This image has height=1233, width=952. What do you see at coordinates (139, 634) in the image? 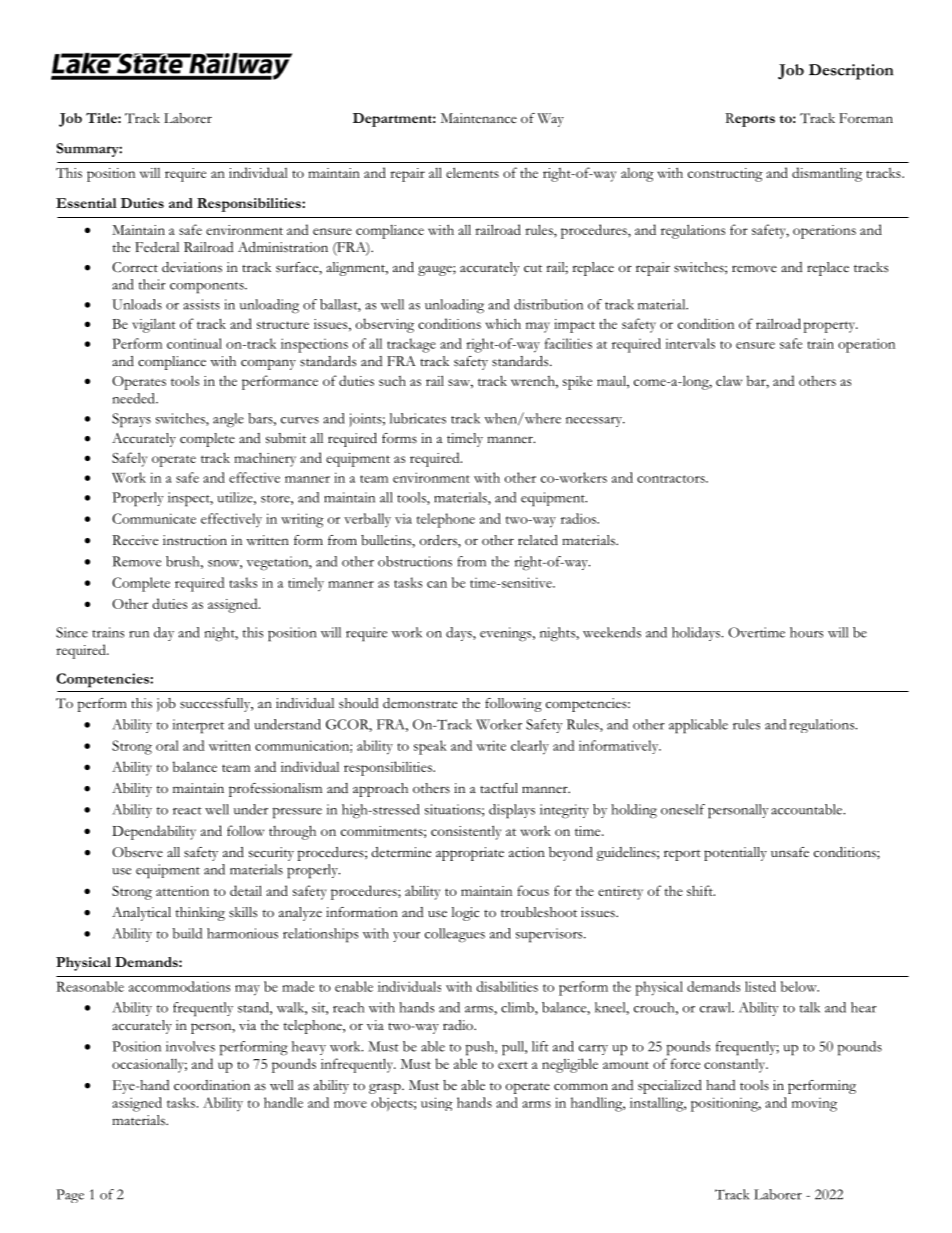
I see `run` at bounding box center [139, 634].
